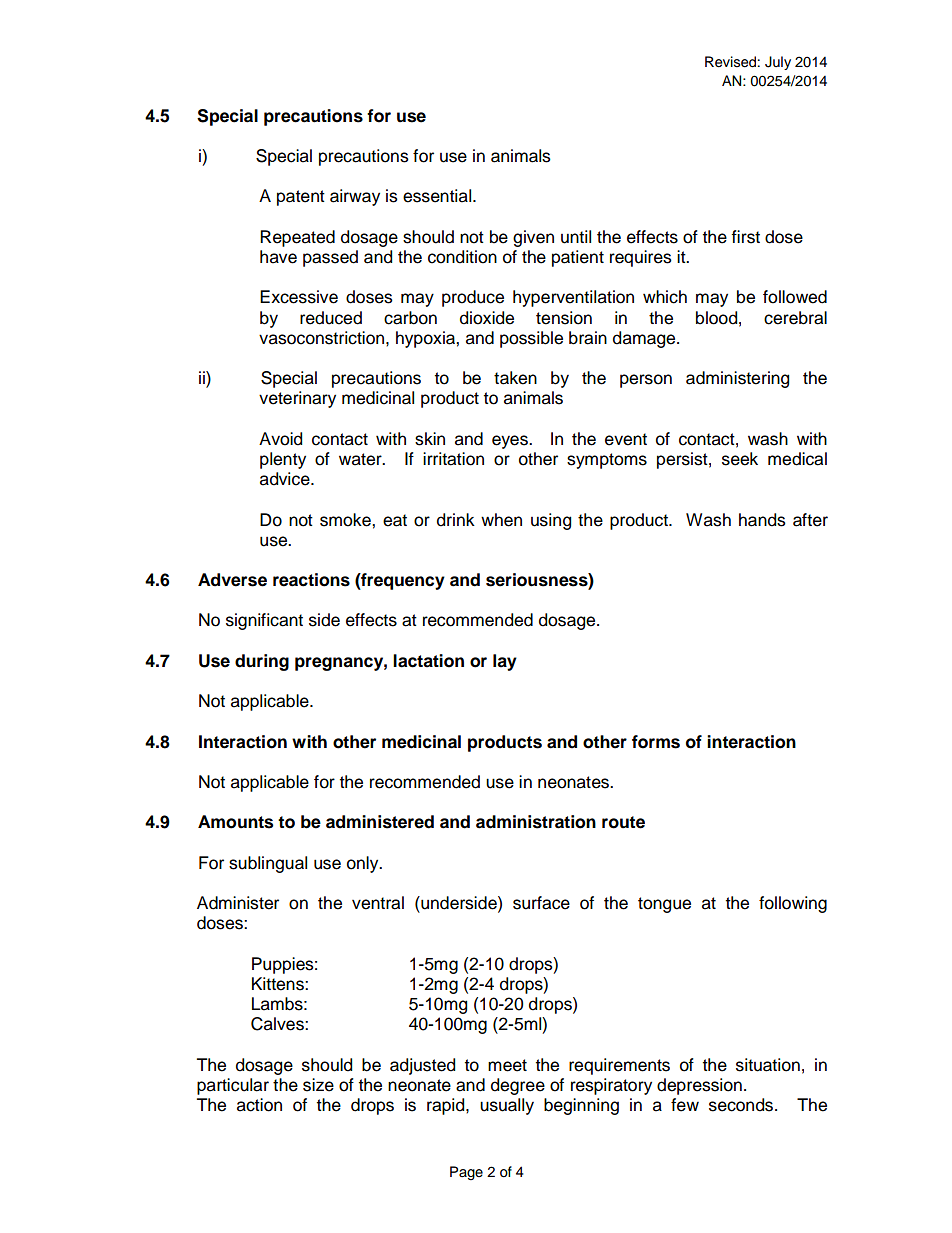  I want to click on cerebral, so click(795, 318).
